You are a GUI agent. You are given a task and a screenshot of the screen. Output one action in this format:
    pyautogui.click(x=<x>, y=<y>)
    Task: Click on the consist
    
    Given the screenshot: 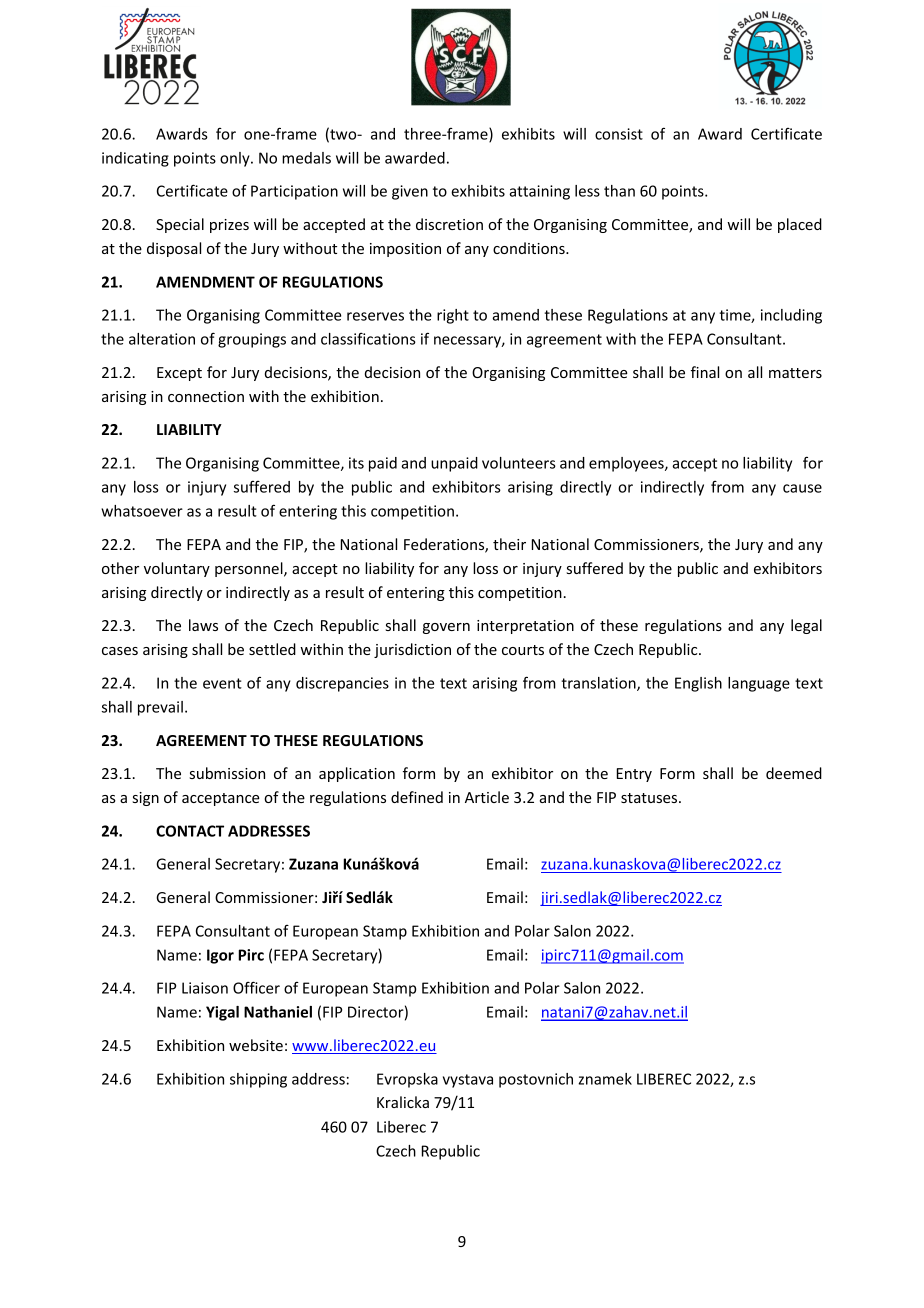 What is the action you would take?
    pyautogui.click(x=619, y=134)
